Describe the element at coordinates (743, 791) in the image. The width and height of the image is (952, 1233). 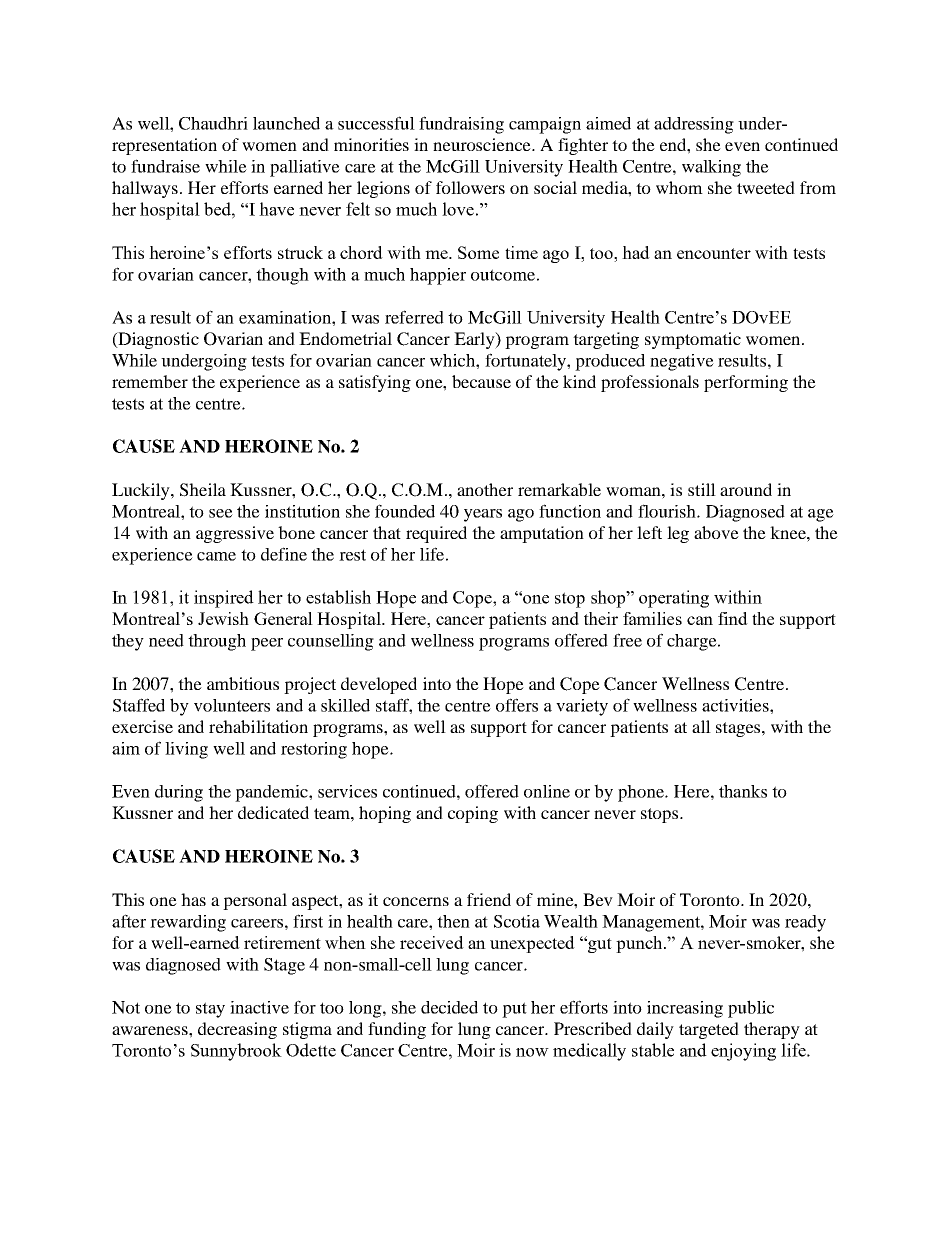
I see `thanks` at that location.
